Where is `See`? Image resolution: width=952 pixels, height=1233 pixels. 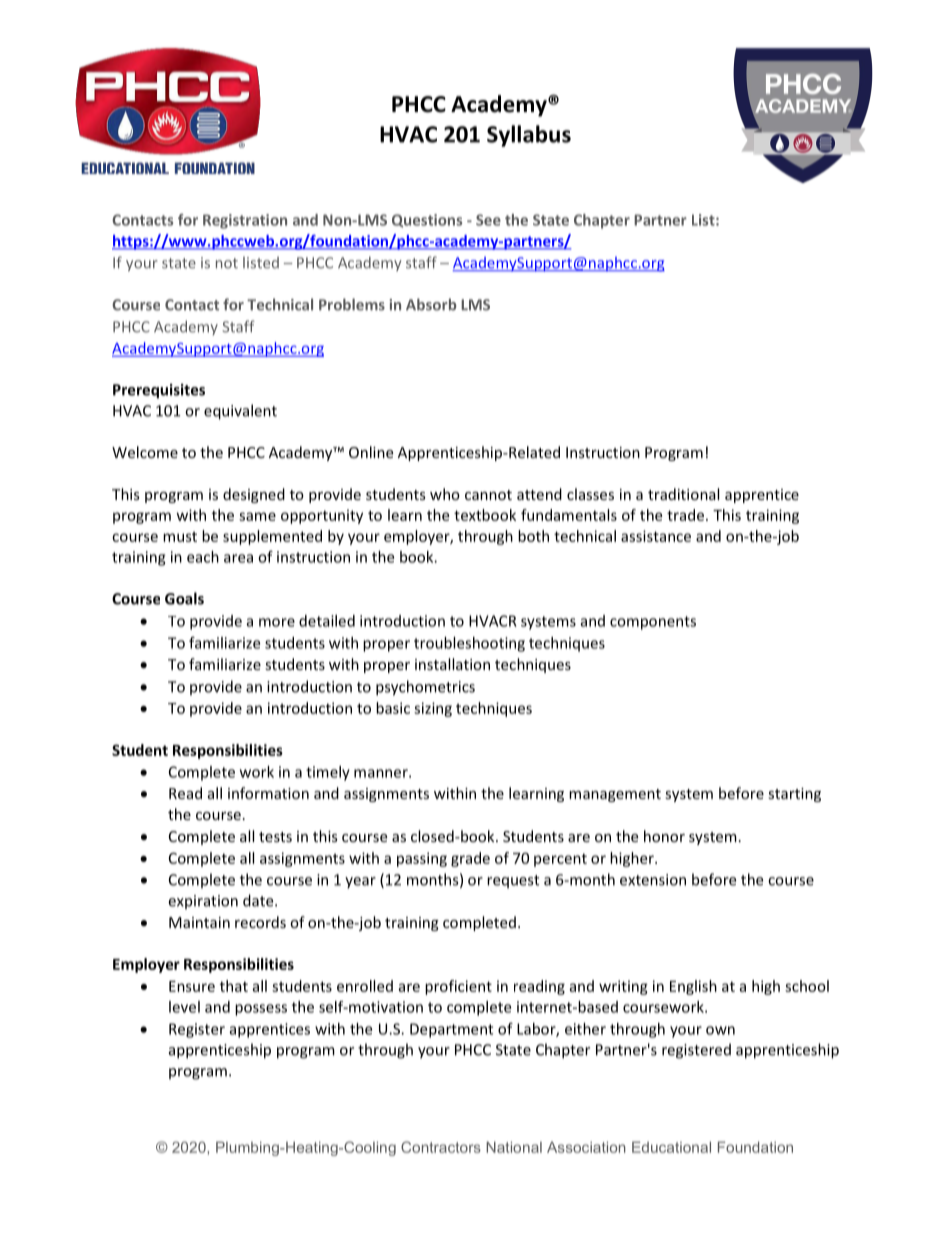 See is located at coordinates (488, 220).
